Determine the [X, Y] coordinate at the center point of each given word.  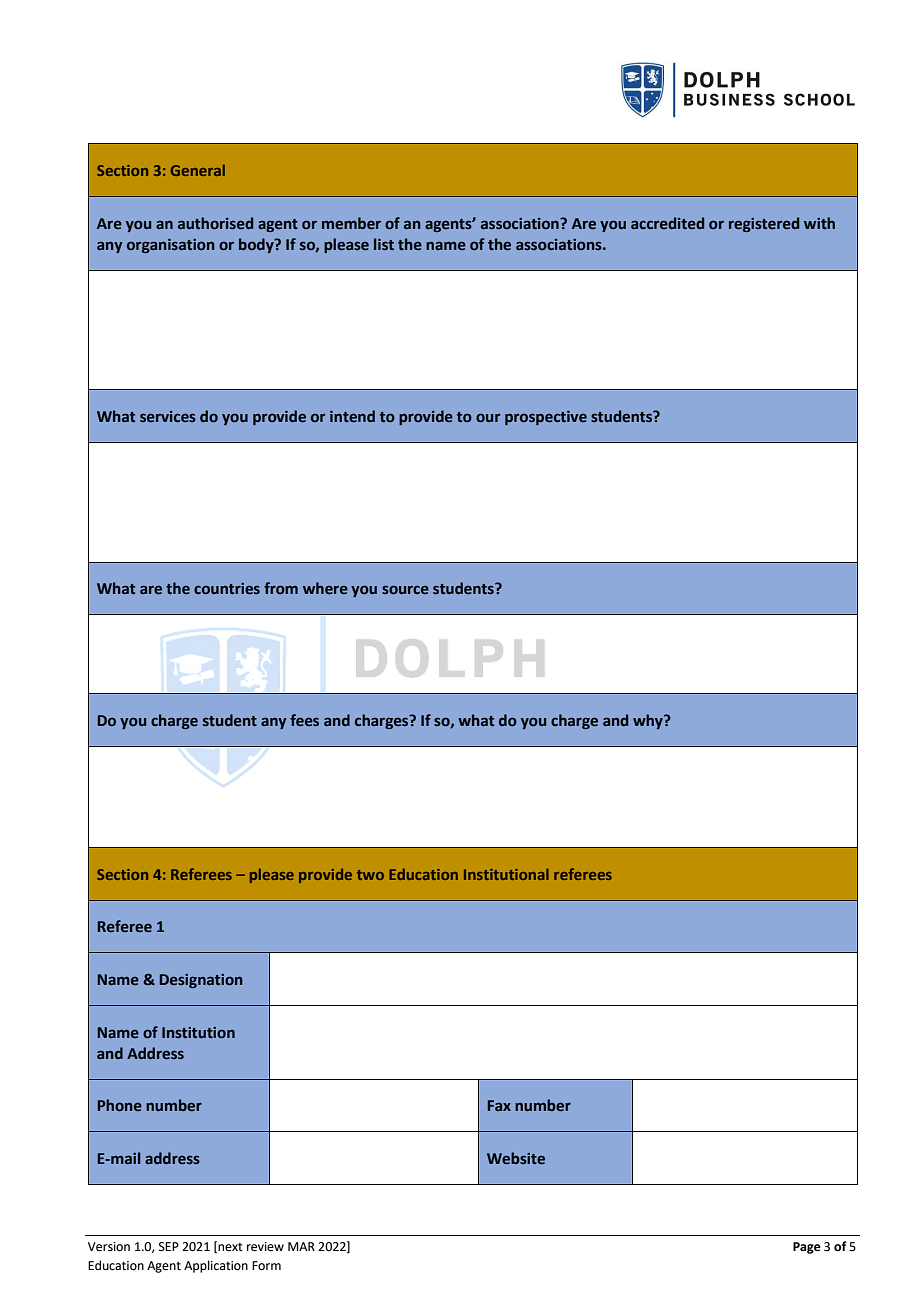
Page [807, 1248]
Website [516, 1158]
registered [764, 224]
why [649, 721]
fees [304, 720]
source [405, 589]
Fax [499, 1105]
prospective [546, 418]
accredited [667, 223]
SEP [169, 1247]
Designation [201, 981]
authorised [215, 223]
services [168, 417]
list [384, 244]
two [370, 875]
